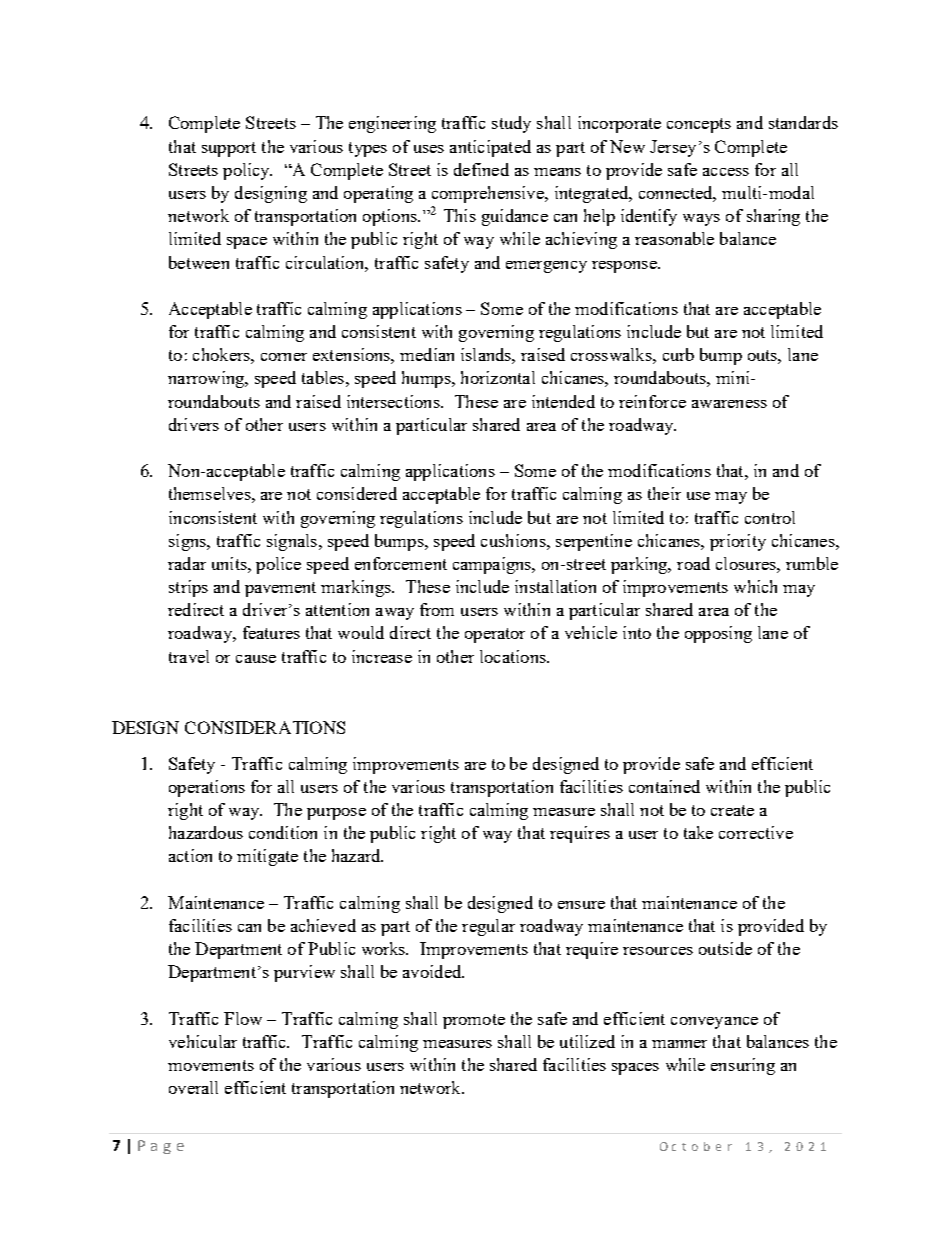  I want to click on anticipated, so click(490, 148).
